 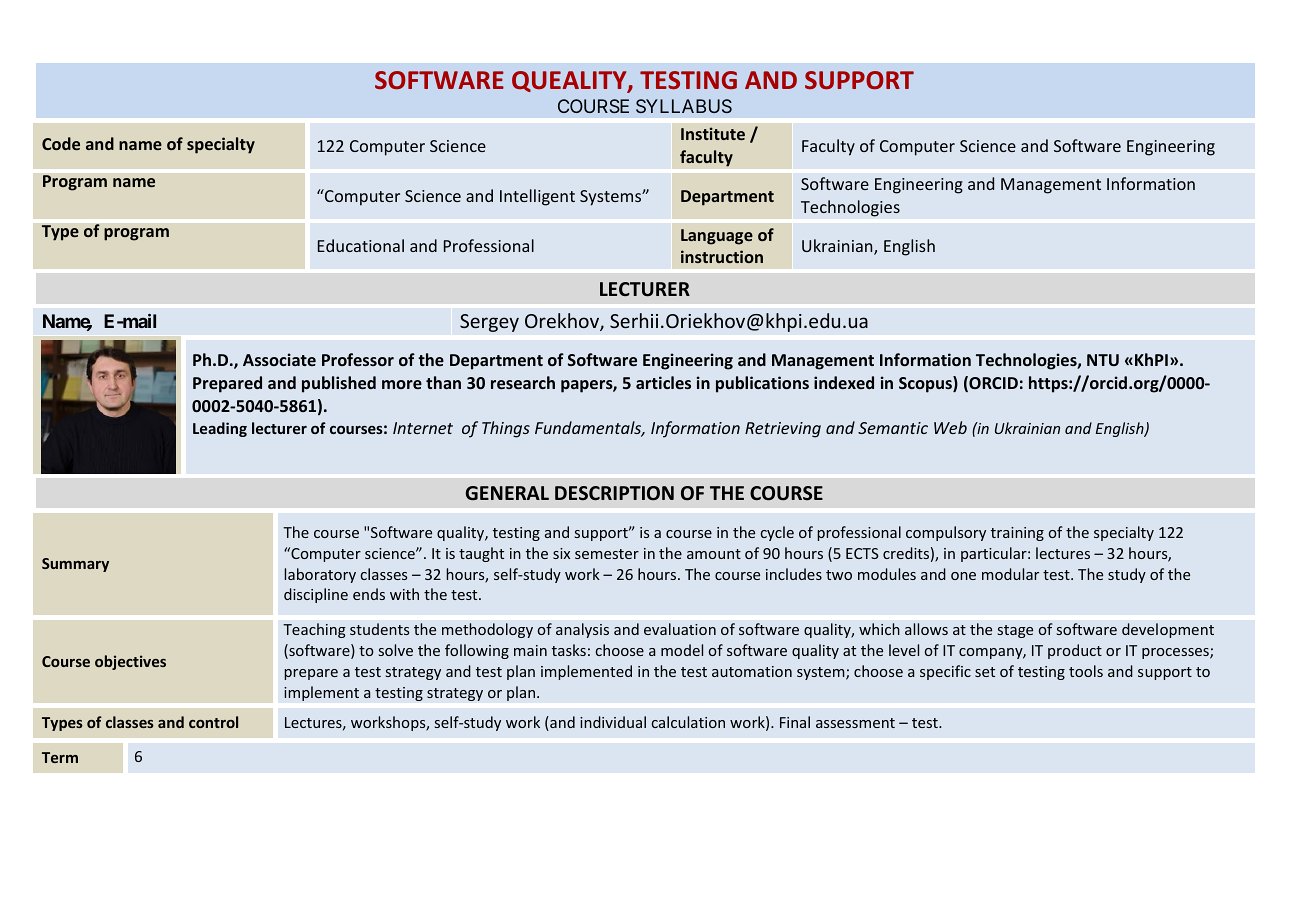 I want to click on Code, so click(x=61, y=143).
